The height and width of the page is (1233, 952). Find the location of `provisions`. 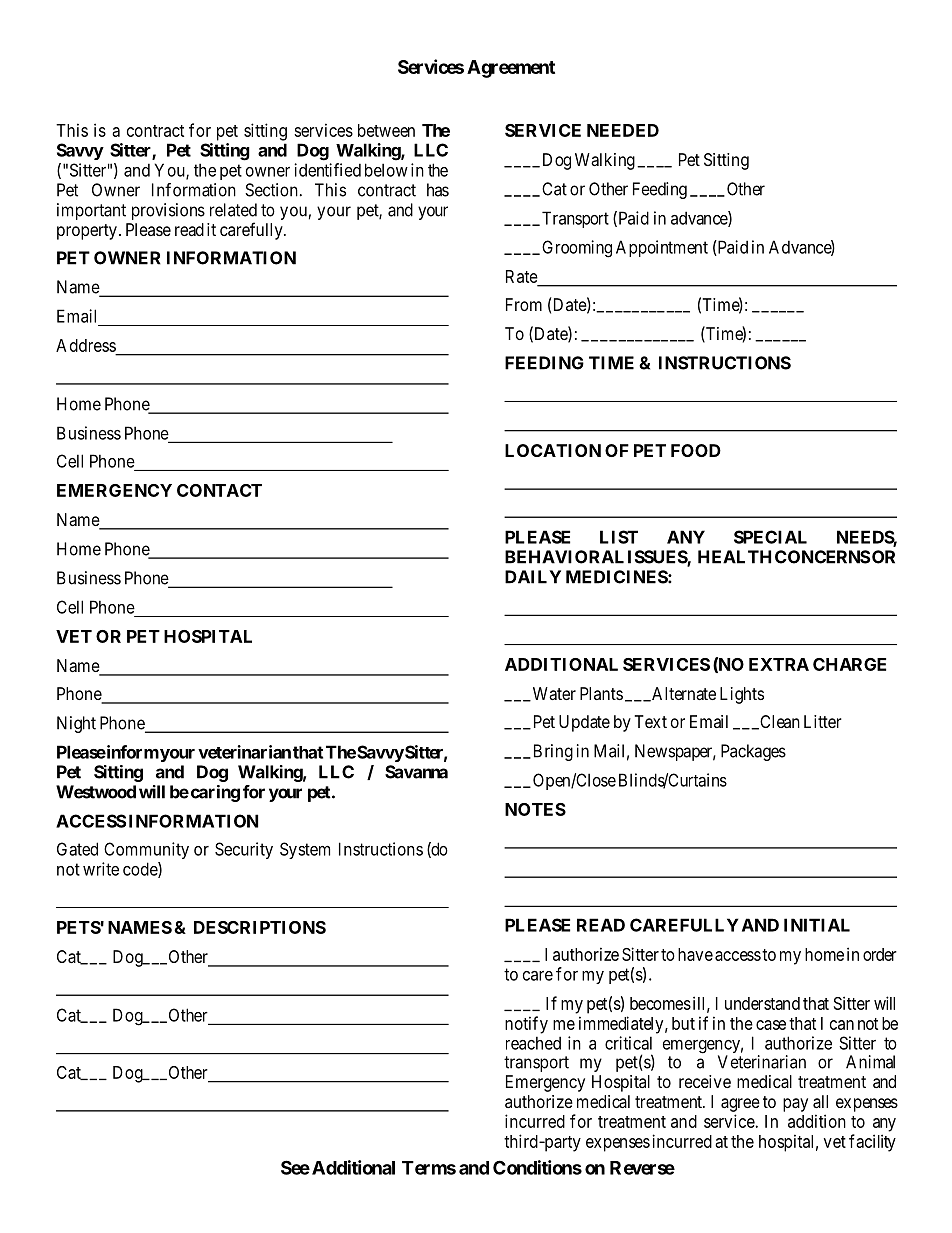

provisions is located at coordinates (168, 211).
